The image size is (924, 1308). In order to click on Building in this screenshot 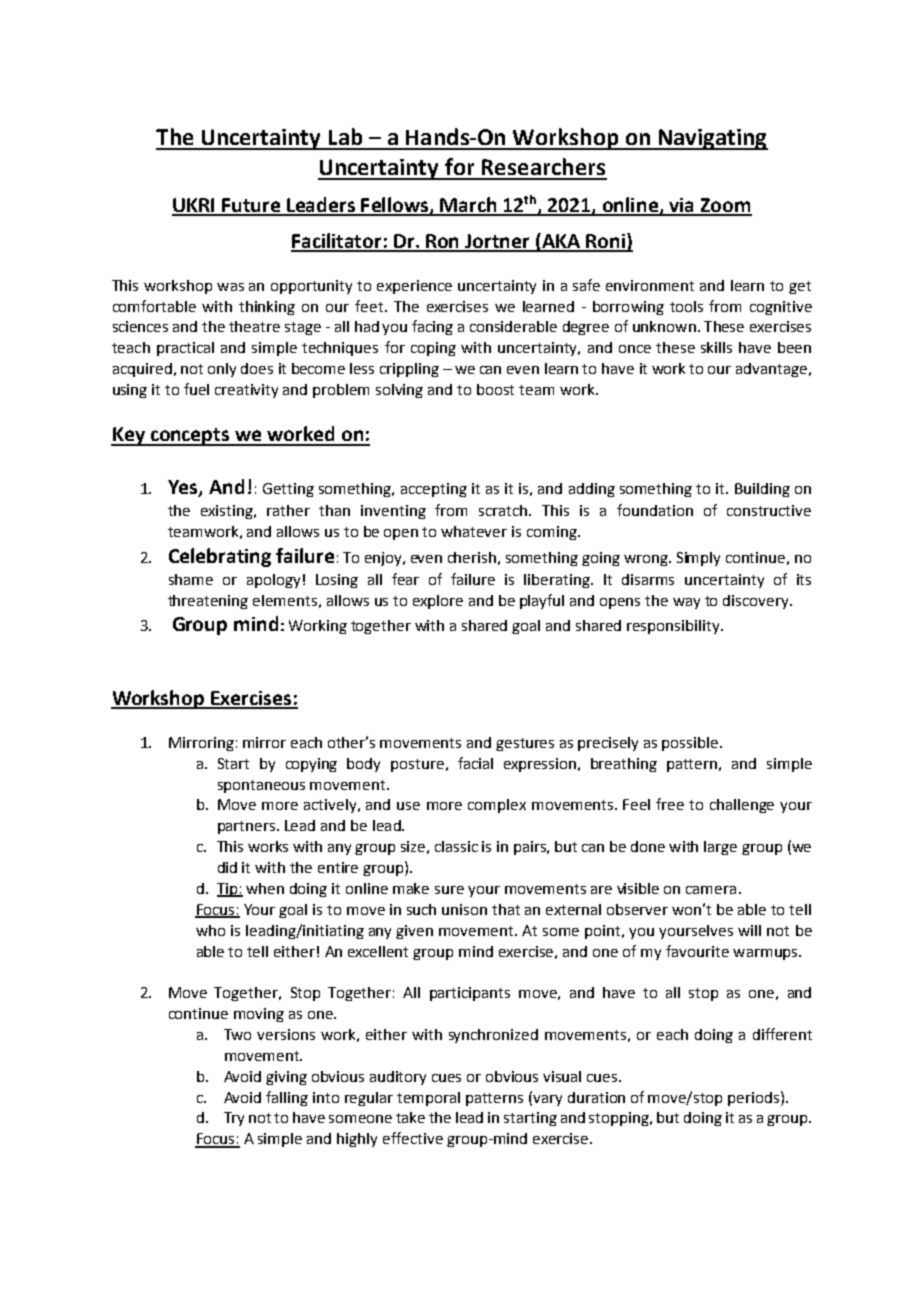, I will do `click(762, 490)`.
